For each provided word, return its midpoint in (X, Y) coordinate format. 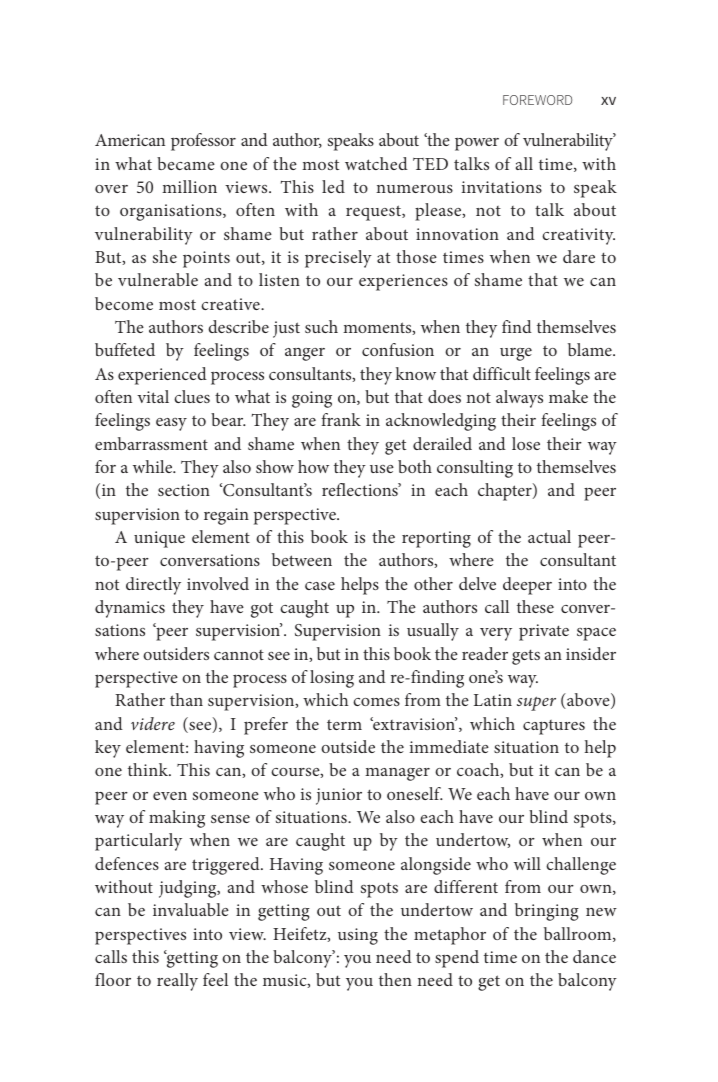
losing (332, 679)
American (130, 140)
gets (526, 657)
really (177, 982)
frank (341, 419)
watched (376, 163)
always (519, 399)
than (186, 699)
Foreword (537, 100)
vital (153, 396)
